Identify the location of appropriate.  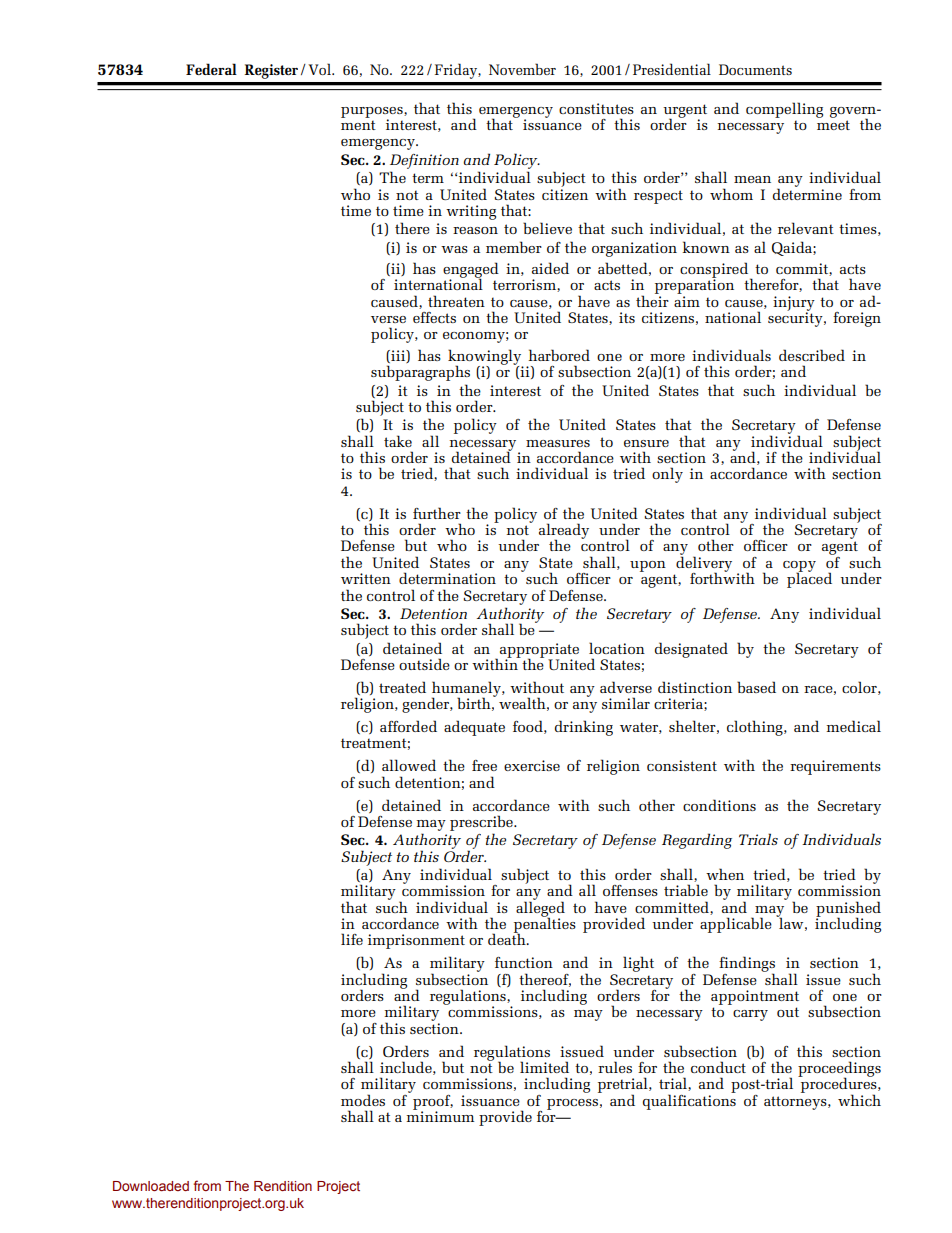
(539, 651).
